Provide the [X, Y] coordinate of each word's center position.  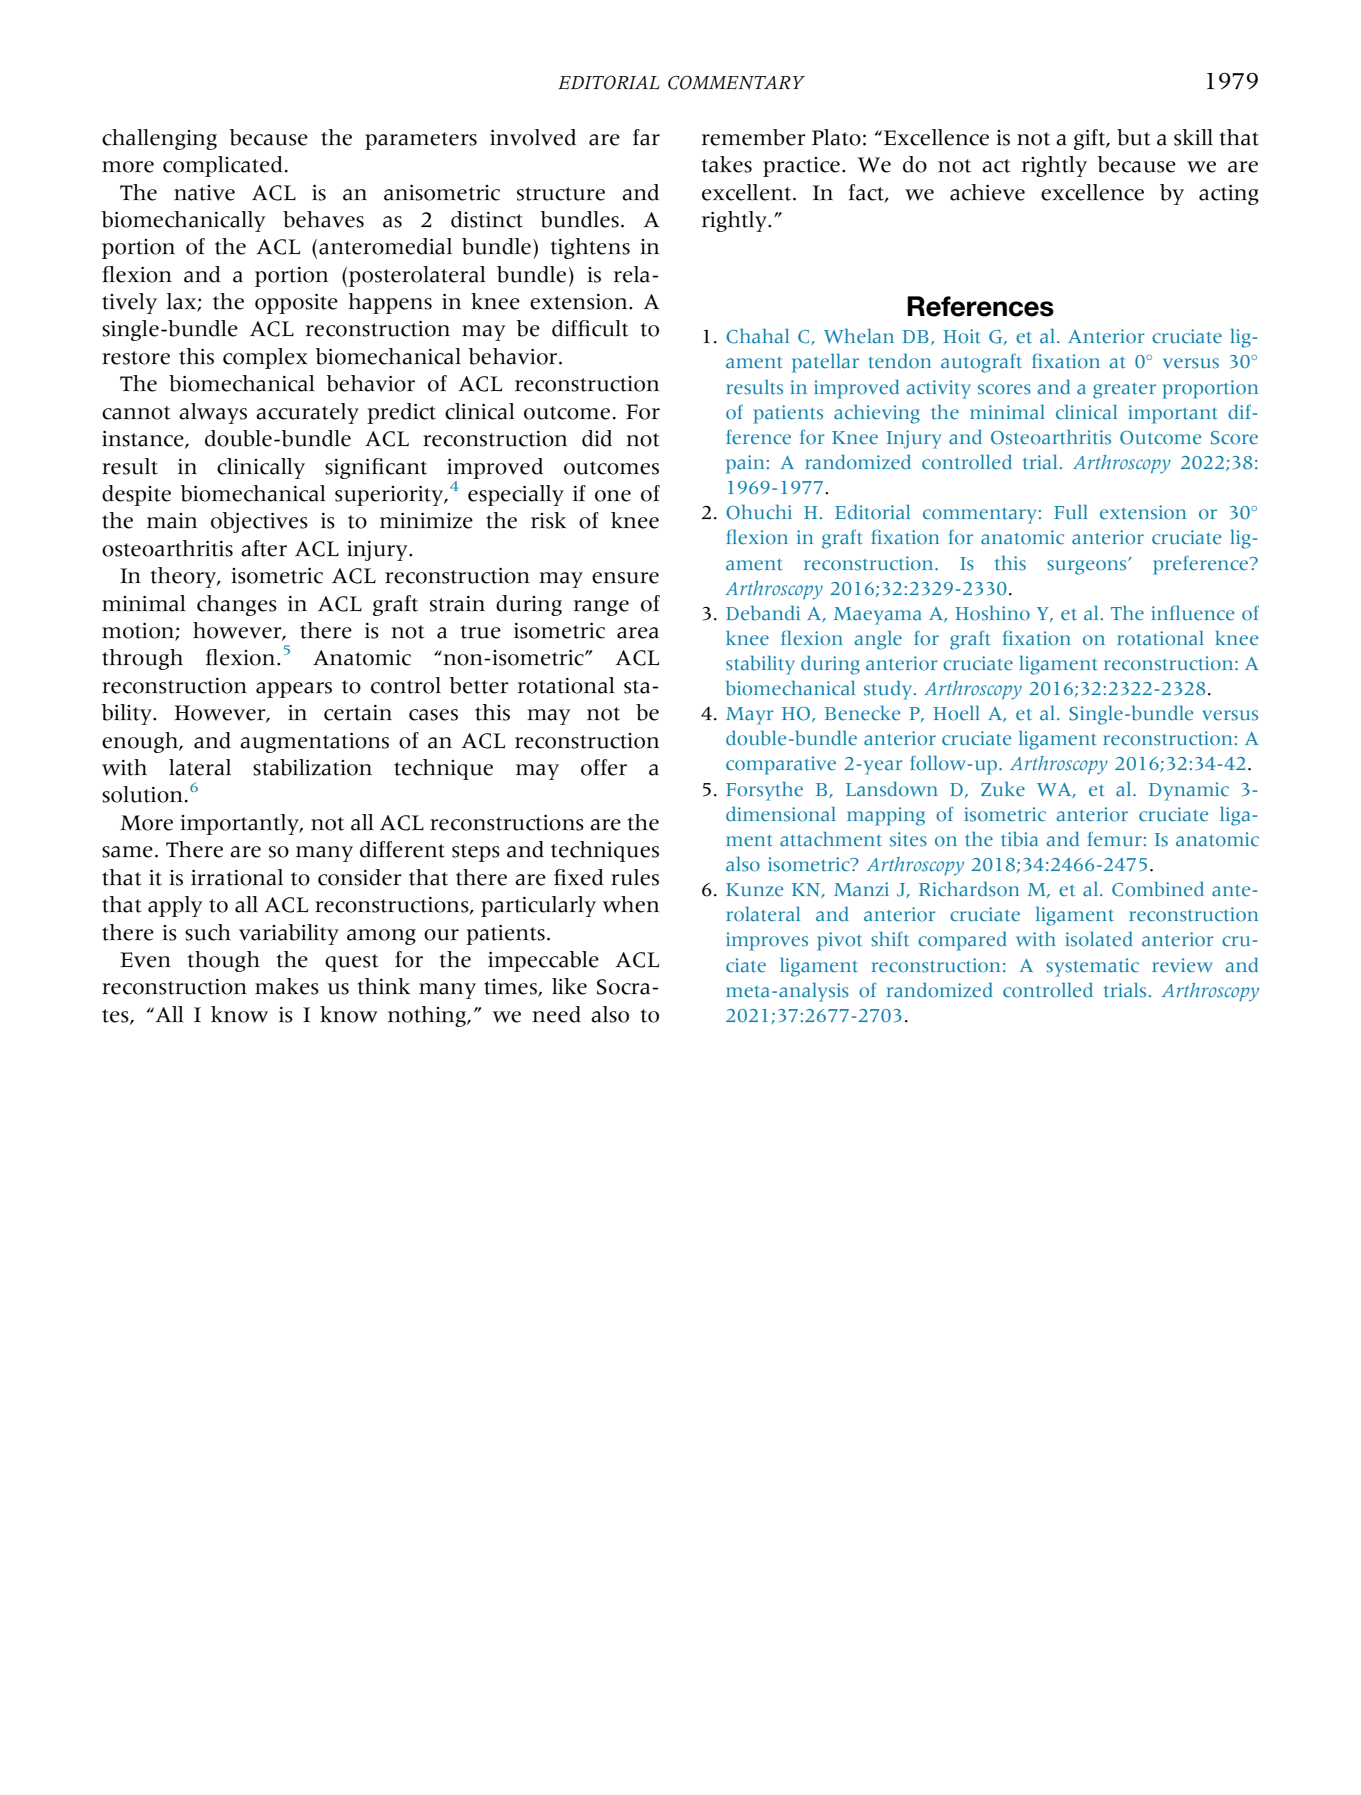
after [264, 548]
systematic [1092, 967]
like [569, 986]
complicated [223, 166]
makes [287, 986]
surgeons [1088, 567]
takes [727, 164]
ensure [625, 578]
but [1133, 137]
